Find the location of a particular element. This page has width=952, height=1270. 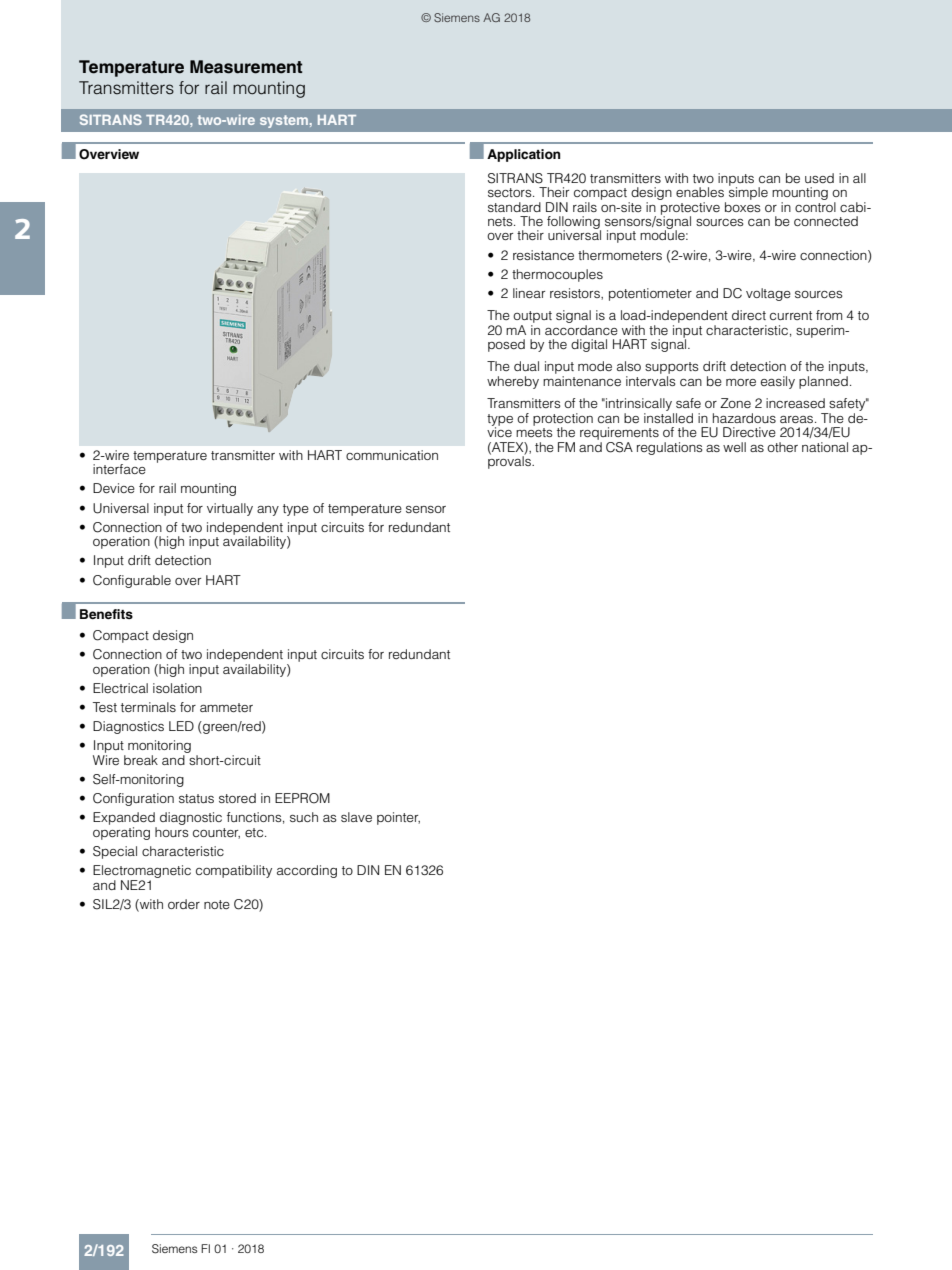

used is located at coordinates (819, 178).
